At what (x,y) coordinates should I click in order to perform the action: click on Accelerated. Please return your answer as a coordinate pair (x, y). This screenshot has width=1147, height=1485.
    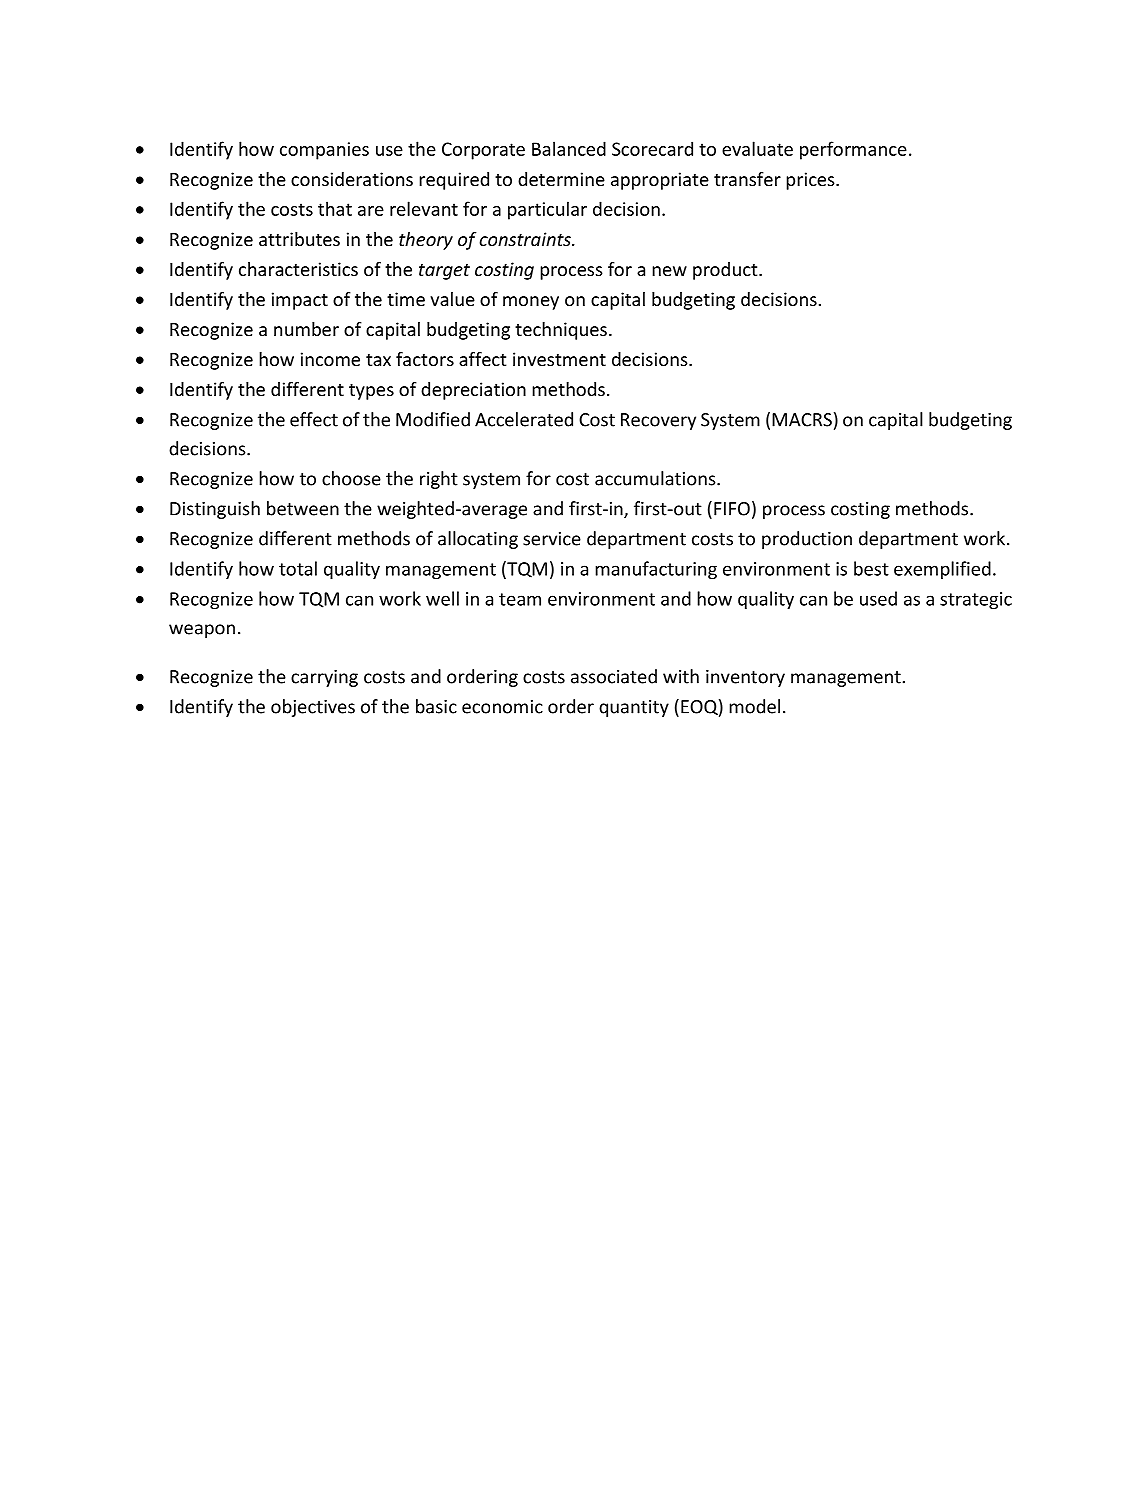
    Looking at the image, I should click on (524, 419).
